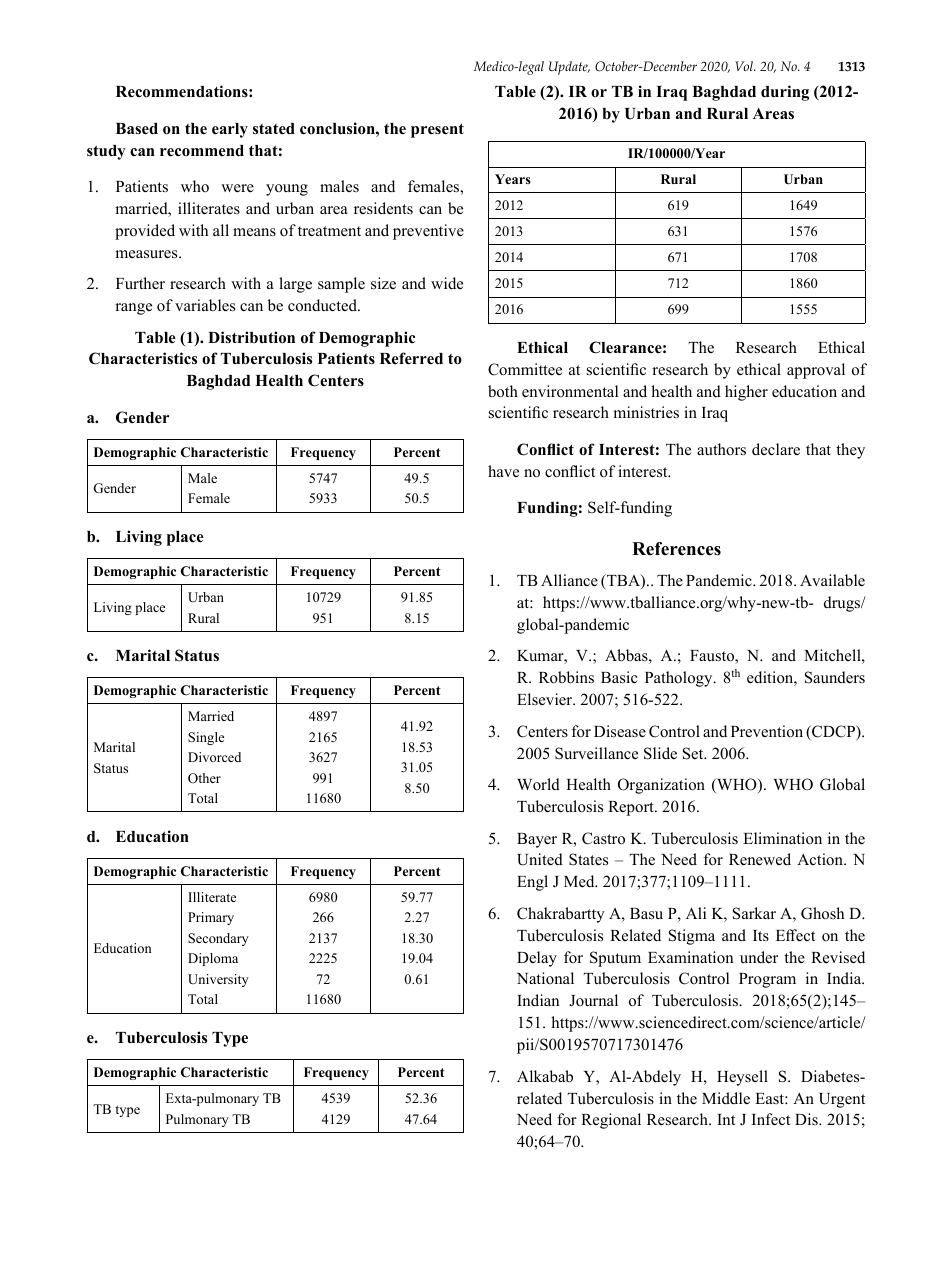  What do you see at coordinates (611, 1121) in the image?
I see `Regional` at bounding box center [611, 1121].
